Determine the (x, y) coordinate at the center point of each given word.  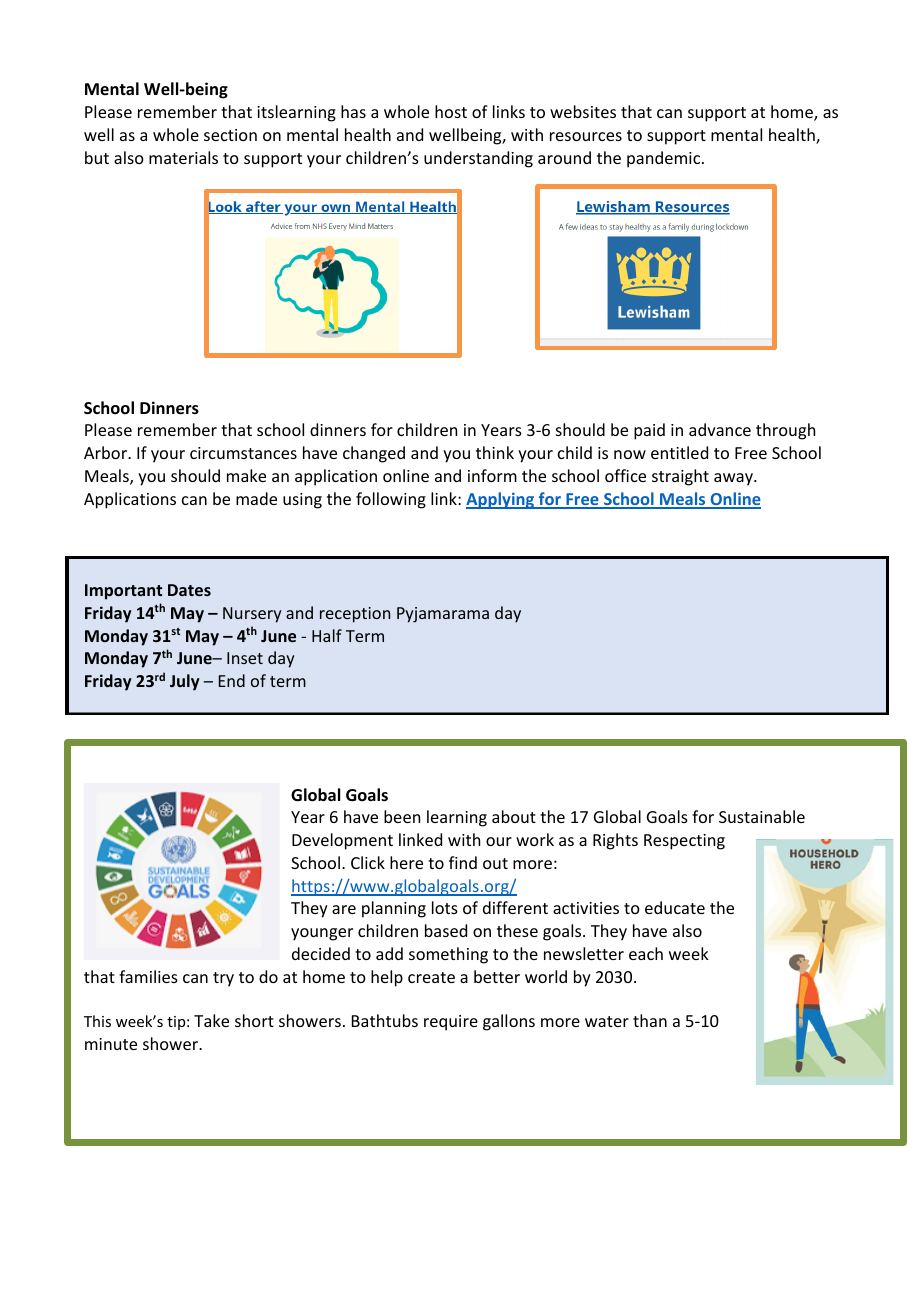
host (451, 111)
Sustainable (762, 816)
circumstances (243, 453)
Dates (189, 590)
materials (183, 157)
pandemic (665, 159)
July (185, 682)
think (495, 452)
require (451, 1023)
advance (720, 429)
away (734, 479)
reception (355, 615)
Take (211, 1020)
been (402, 816)
